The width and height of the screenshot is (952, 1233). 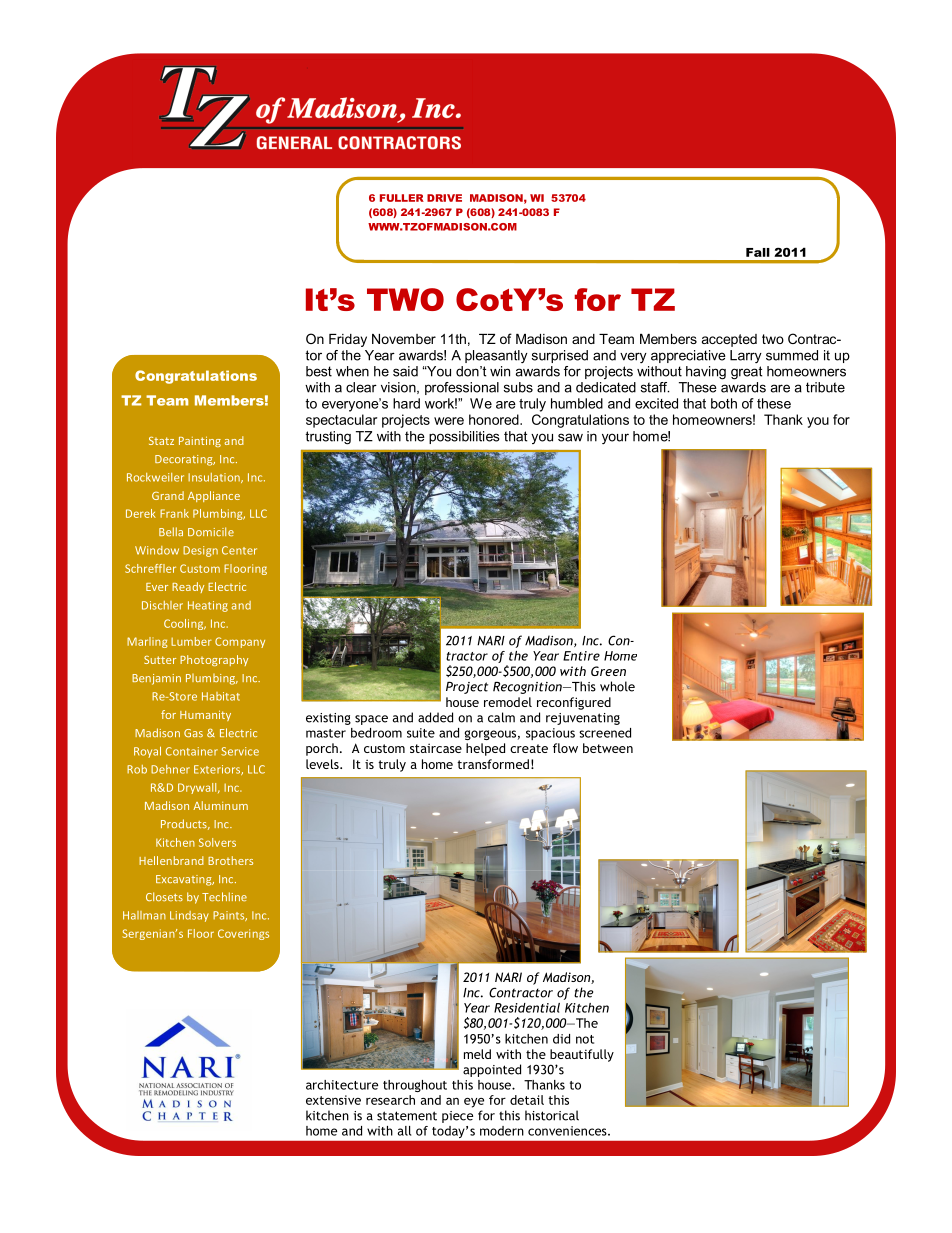 I want to click on Aluminum, so click(x=220, y=805).
